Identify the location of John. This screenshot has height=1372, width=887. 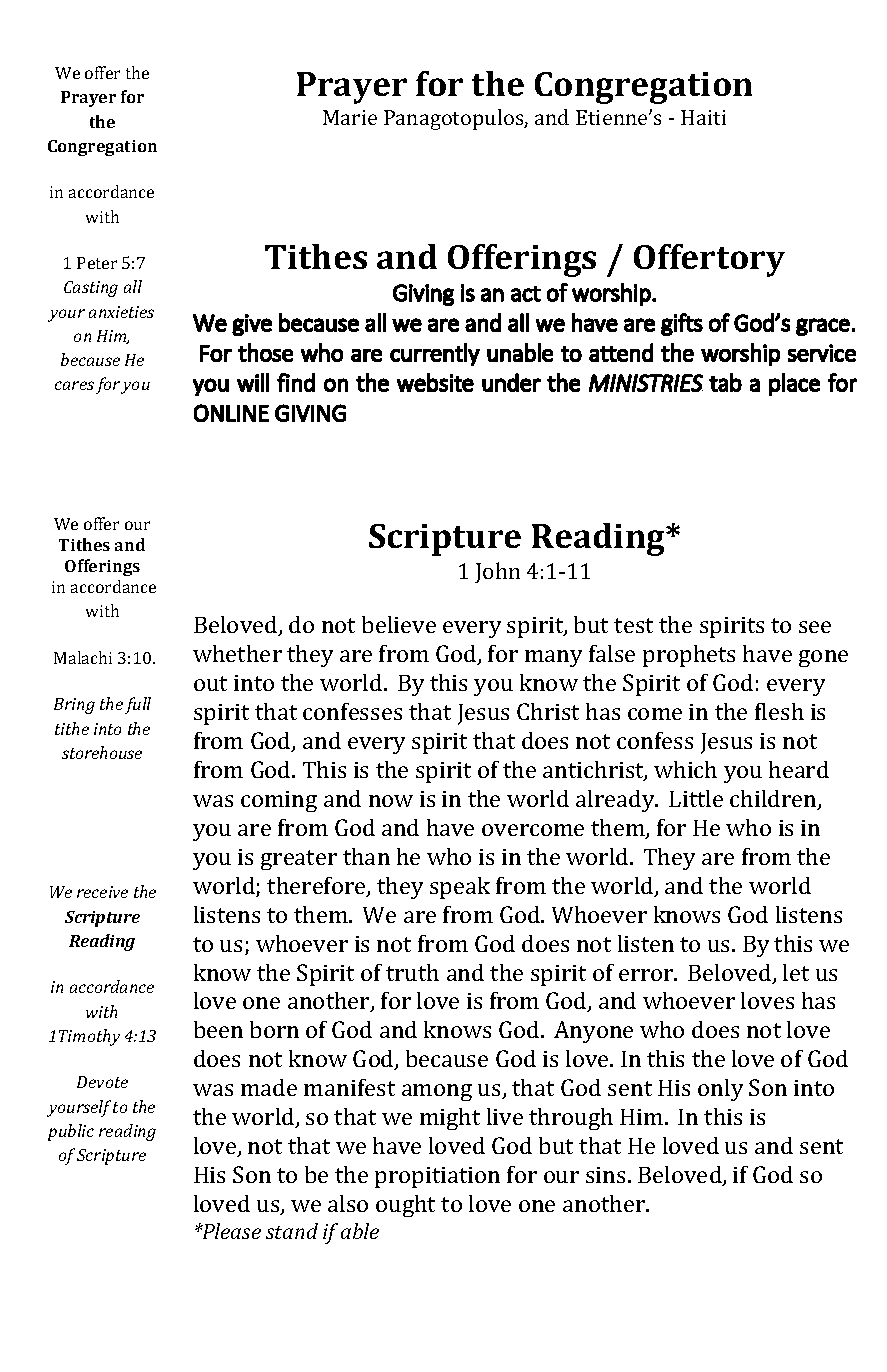
(497, 572).
